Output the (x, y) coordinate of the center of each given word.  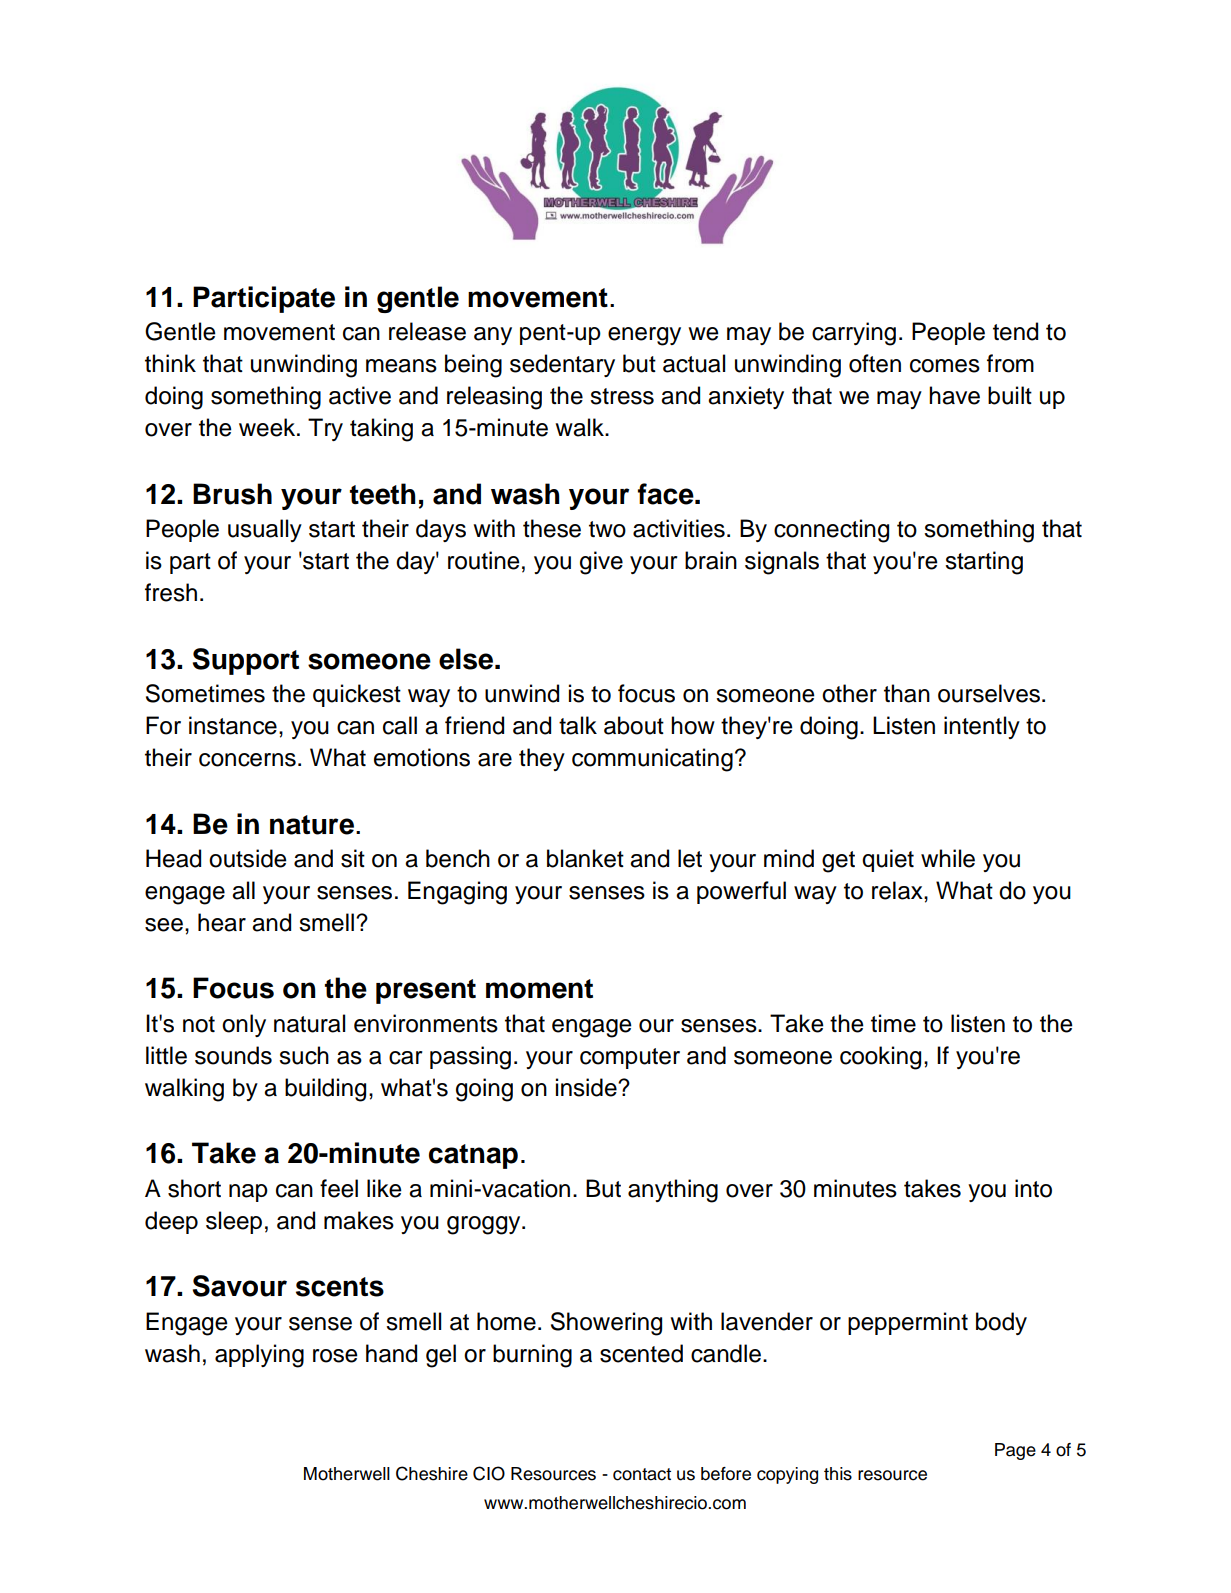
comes (945, 366)
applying (259, 1356)
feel (339, 1188)
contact (642, 1474)
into (1033, 1188)
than (907, 693)
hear (222, 922)
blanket (585, 858)
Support (246, 661)
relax (898, 890)
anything (673, 1191)
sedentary (562, 365)
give (601, 563)
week (268, 427)
